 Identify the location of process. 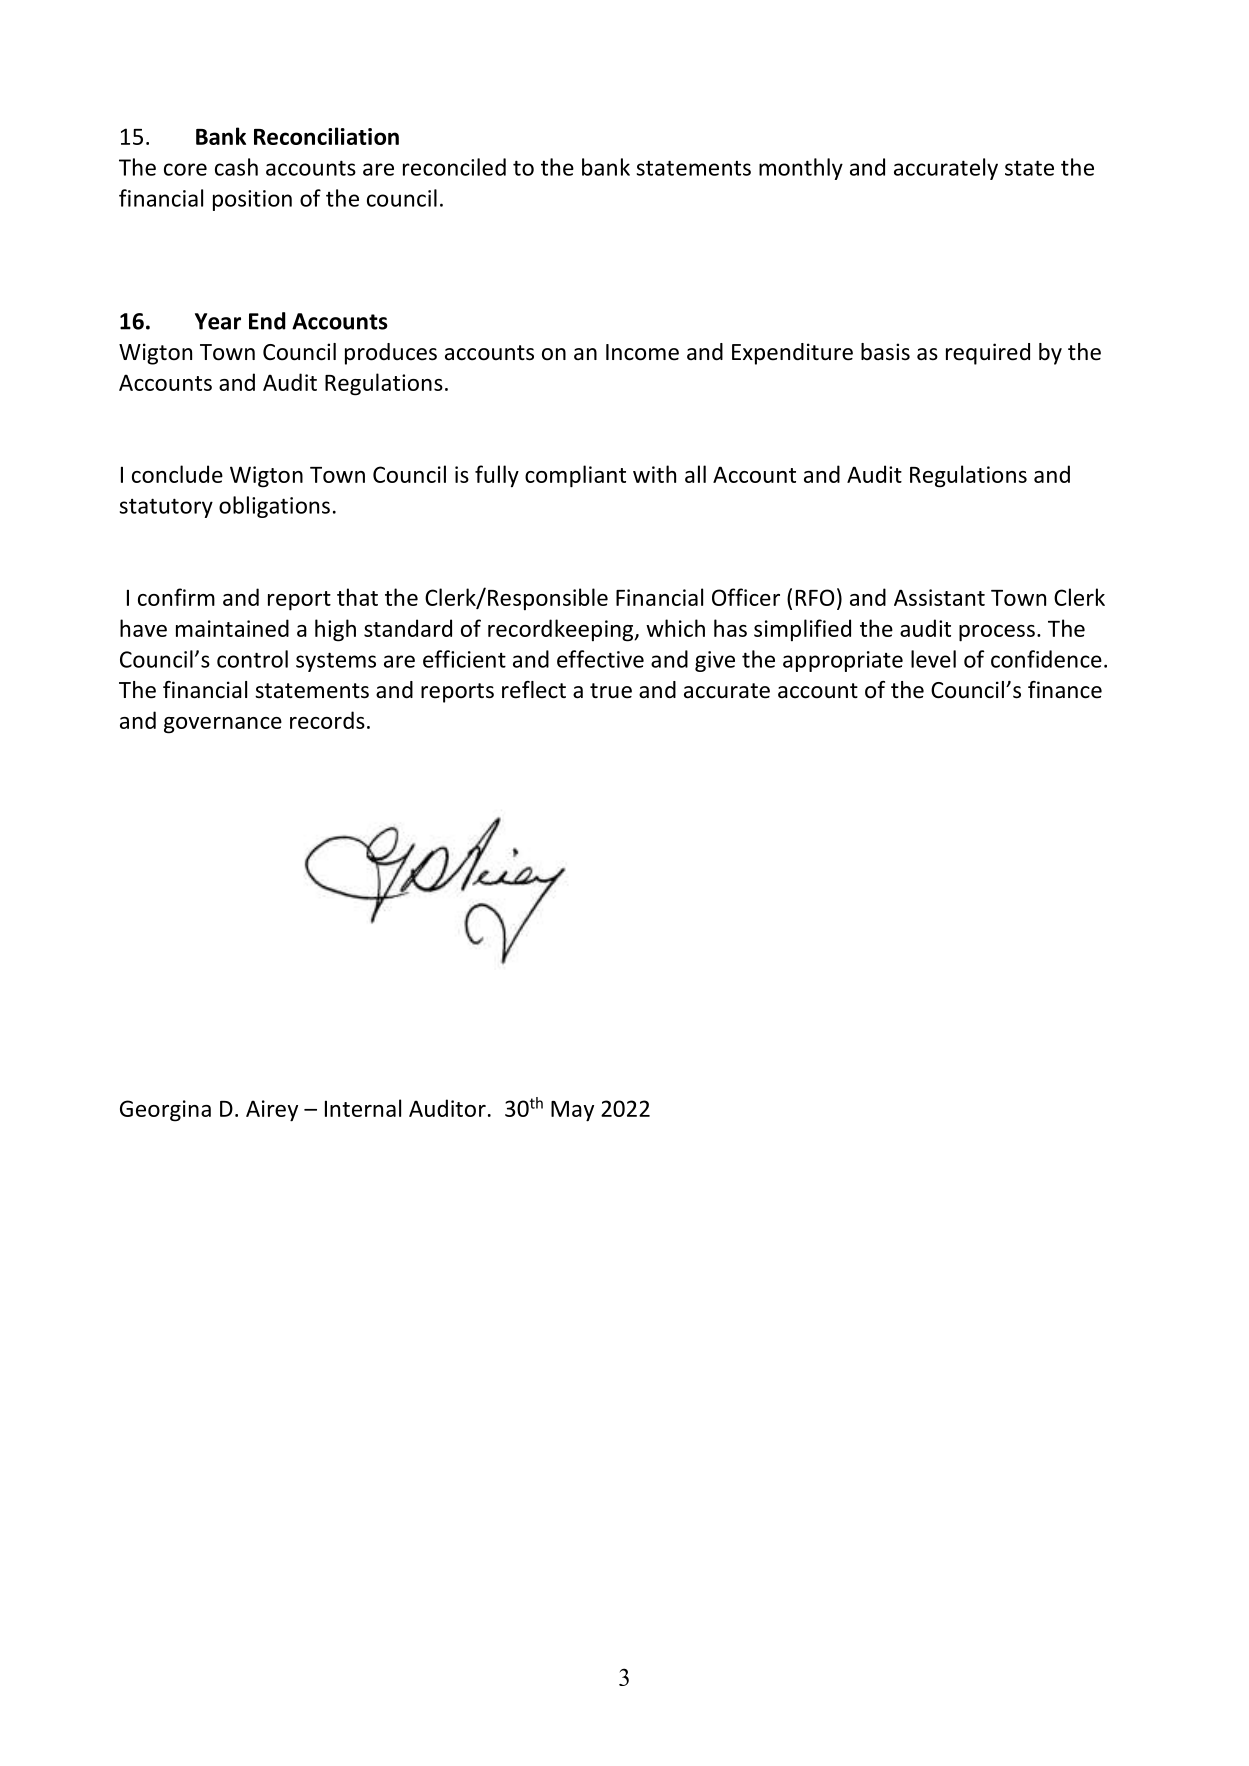
(997, 633).
